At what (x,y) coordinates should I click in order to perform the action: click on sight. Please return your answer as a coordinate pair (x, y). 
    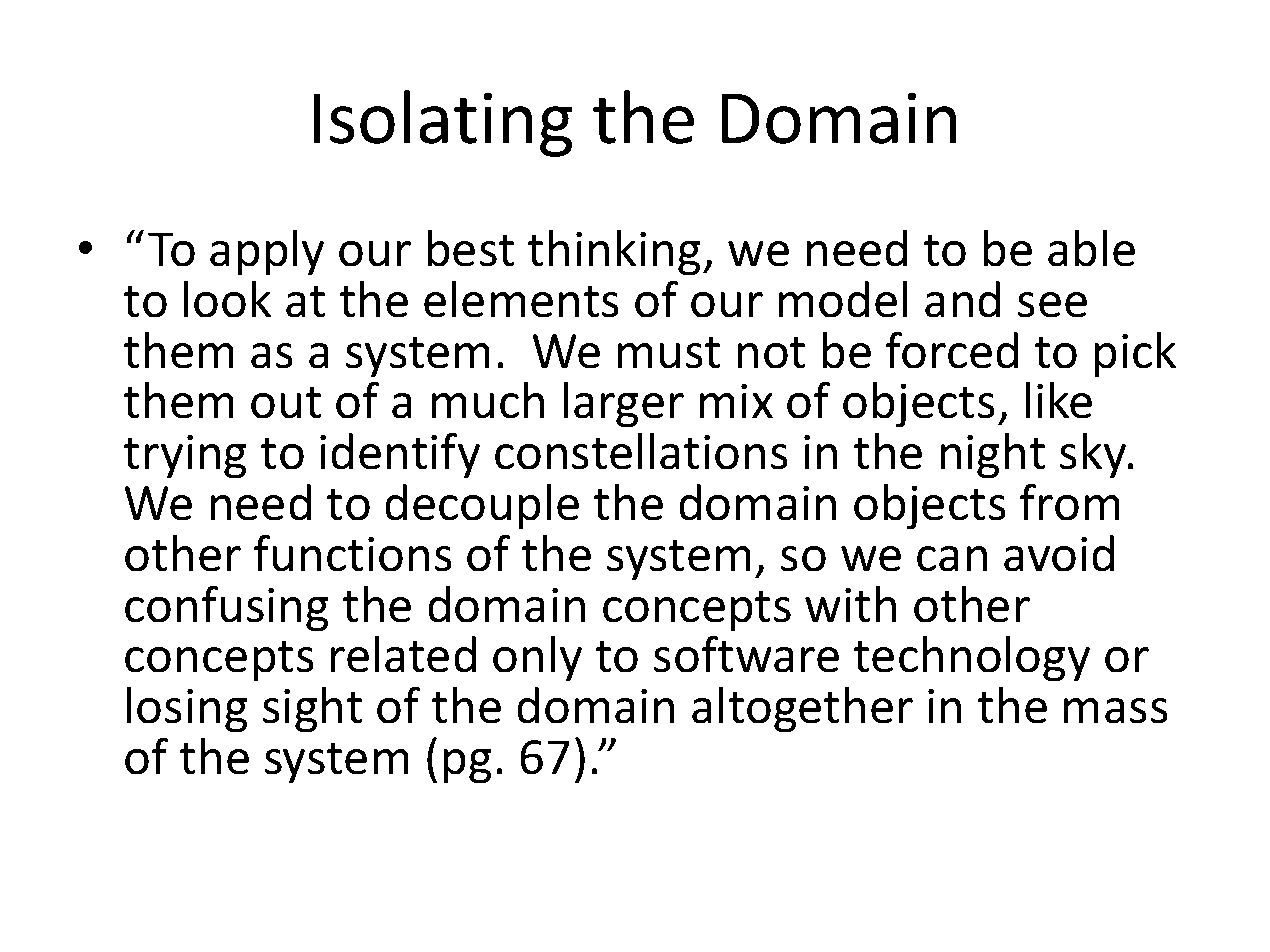
    Looking at the image, I should click on (312, 710).
